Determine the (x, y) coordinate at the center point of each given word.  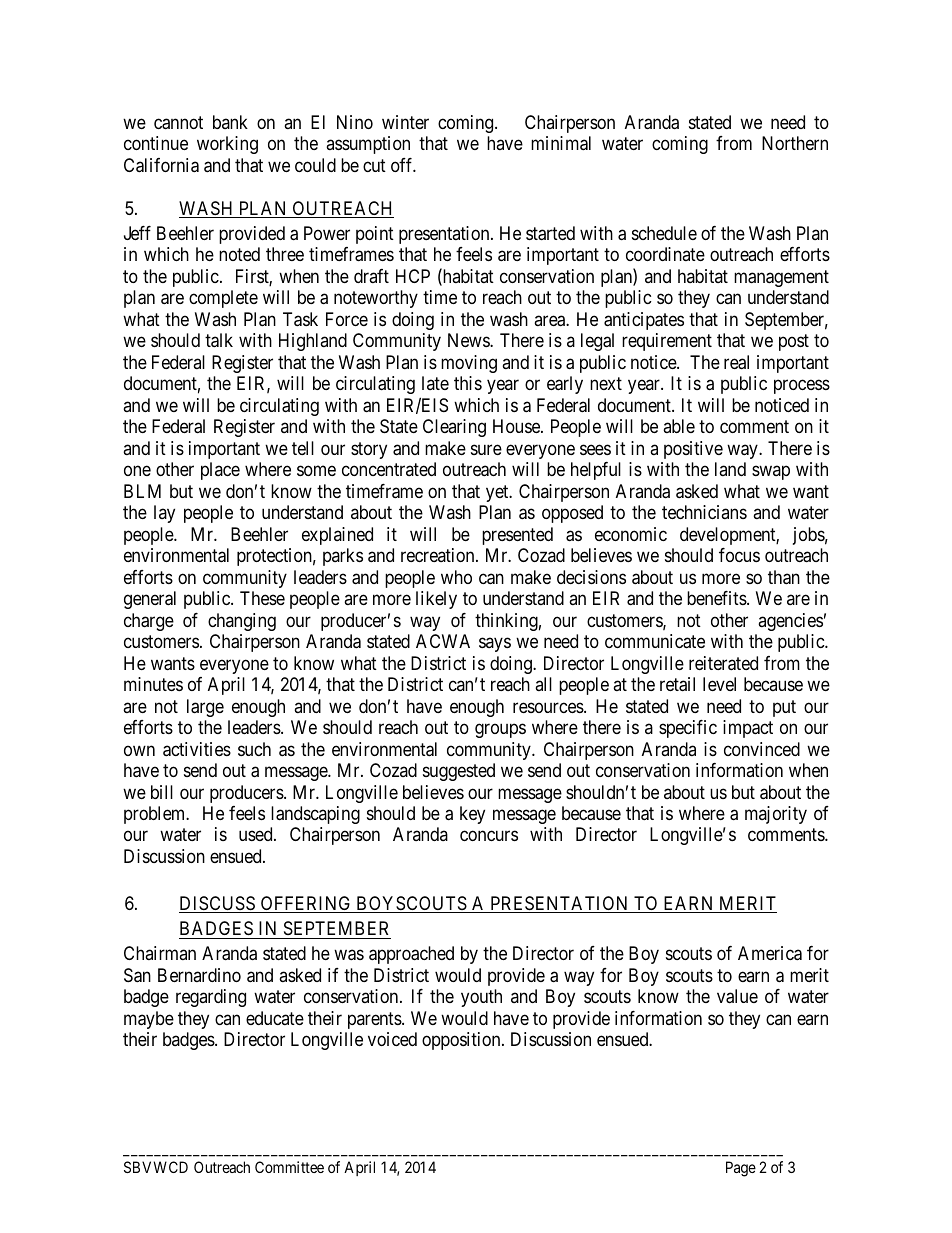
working (227, 145)
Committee (289, 1167)
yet (498, 493)
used (257, 834)
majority (776, 815)
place (220, 471)
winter (405, 122)
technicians (704, 512)
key (472, 815)
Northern (795, 143)
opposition (462, 1041)
